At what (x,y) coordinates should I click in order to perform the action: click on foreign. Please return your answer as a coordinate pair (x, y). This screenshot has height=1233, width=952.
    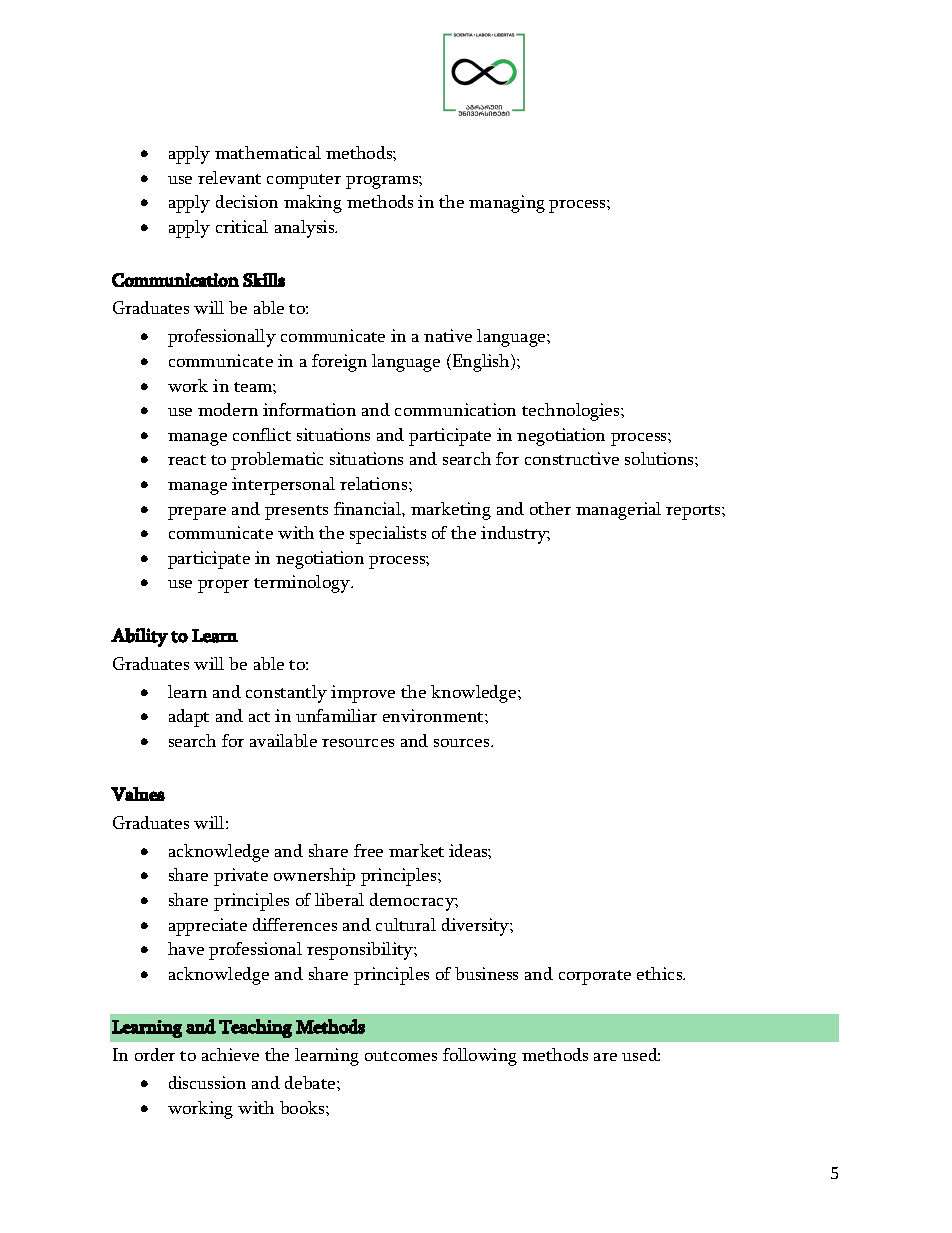
    Looking at the image, I should click on (339, 363).
